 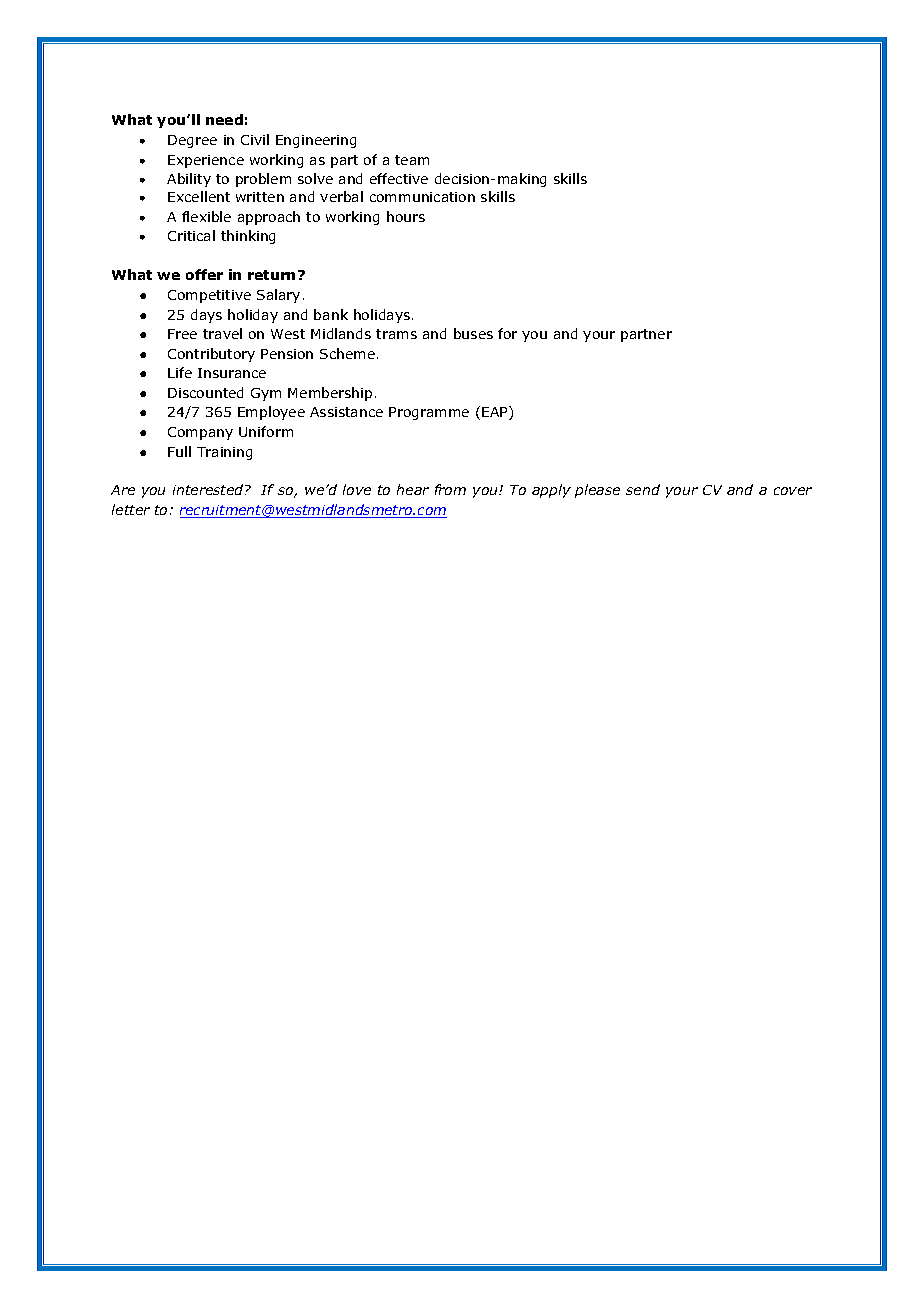 What do you see at coordinates (643, 489) in the screenshot?
I see `send` at bounding box center [643, 489].
